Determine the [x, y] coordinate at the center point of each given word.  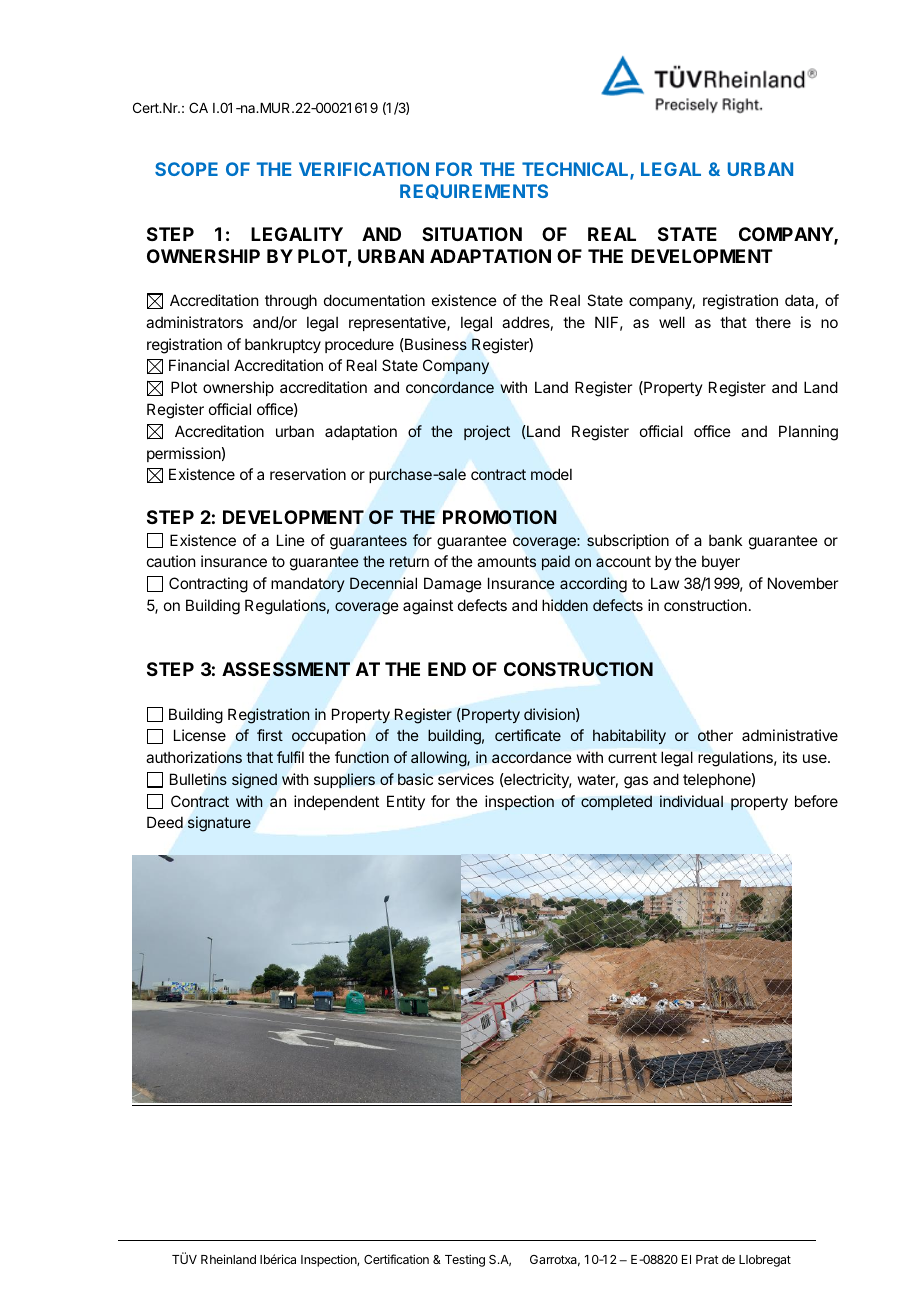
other [715, 735]
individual [691, 801]
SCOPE [186, 169]
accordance [532, 757]
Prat [707, 1259]
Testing [465, 1260]
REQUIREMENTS [474, 191]
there [773, 322]
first [270, 735]
